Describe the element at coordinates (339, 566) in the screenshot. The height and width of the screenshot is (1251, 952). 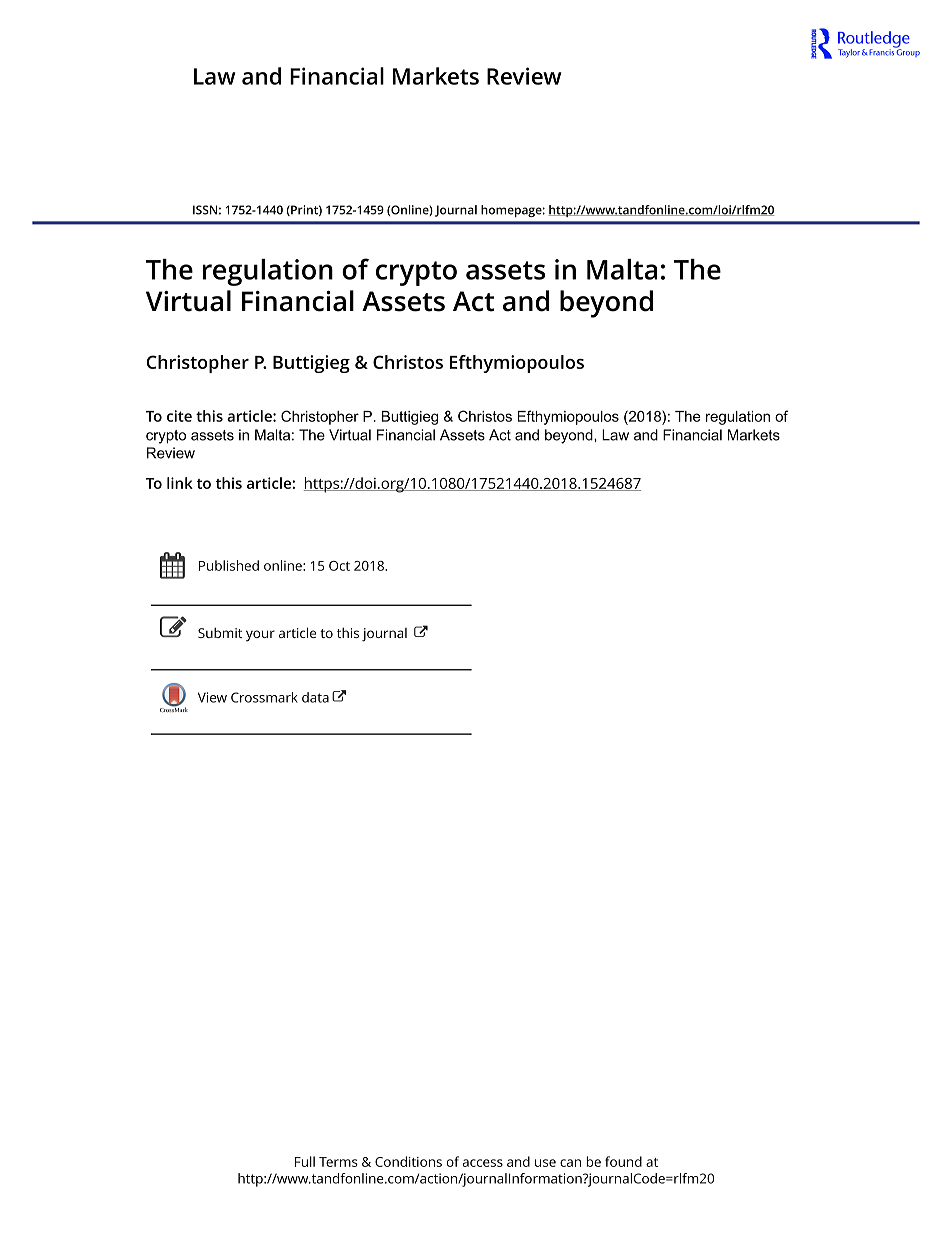
I see `Oct` at that location.
